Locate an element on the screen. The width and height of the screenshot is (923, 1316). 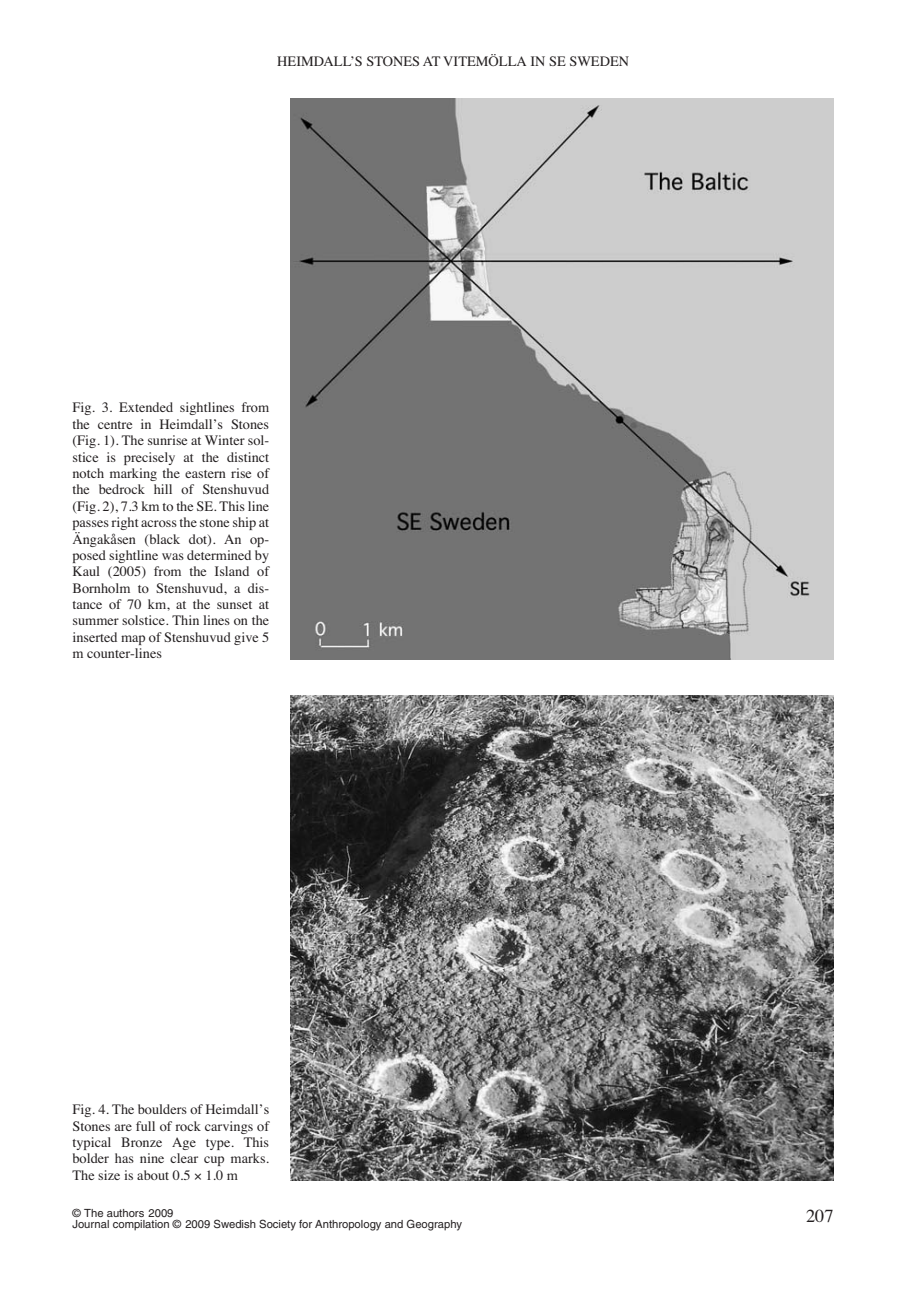
distinct is located at coordinates (248, 457).
